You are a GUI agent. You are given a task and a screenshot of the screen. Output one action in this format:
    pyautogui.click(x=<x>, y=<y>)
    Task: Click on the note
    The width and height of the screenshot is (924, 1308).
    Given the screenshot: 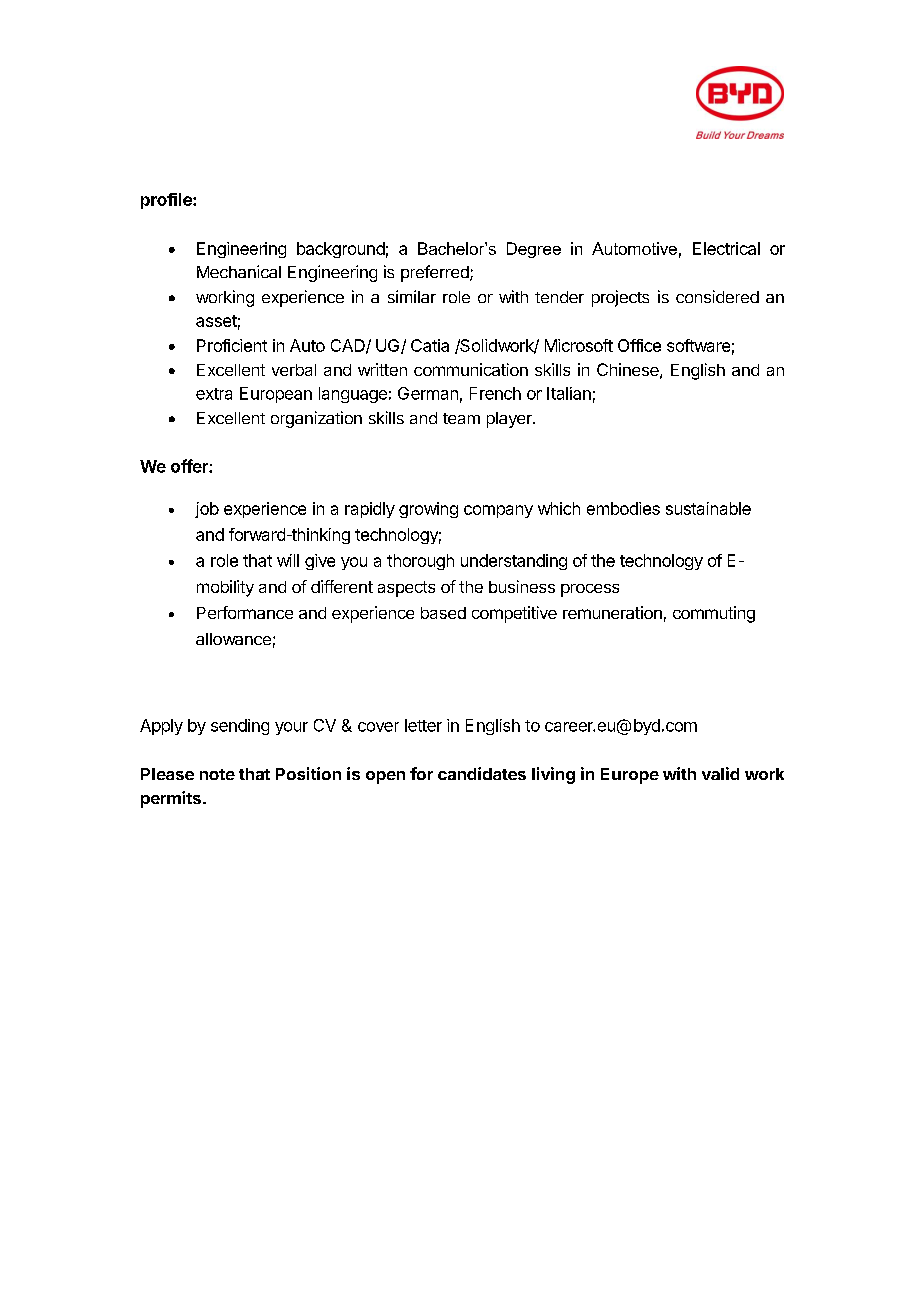 What is the action you would take?
    pyautogui.click(x=217, y=774)
